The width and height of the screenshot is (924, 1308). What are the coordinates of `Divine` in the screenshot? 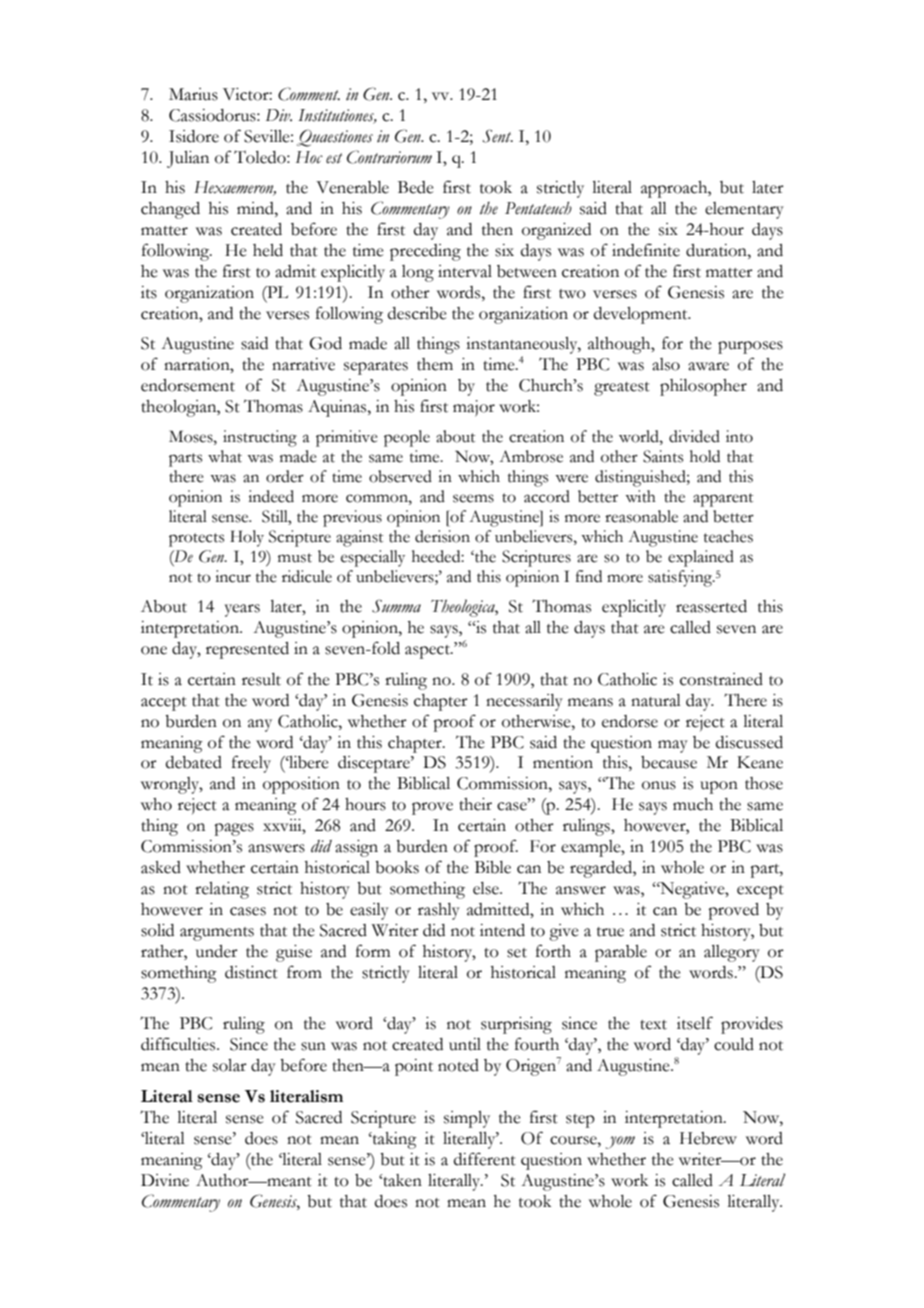 It's located at (165, 1180).
